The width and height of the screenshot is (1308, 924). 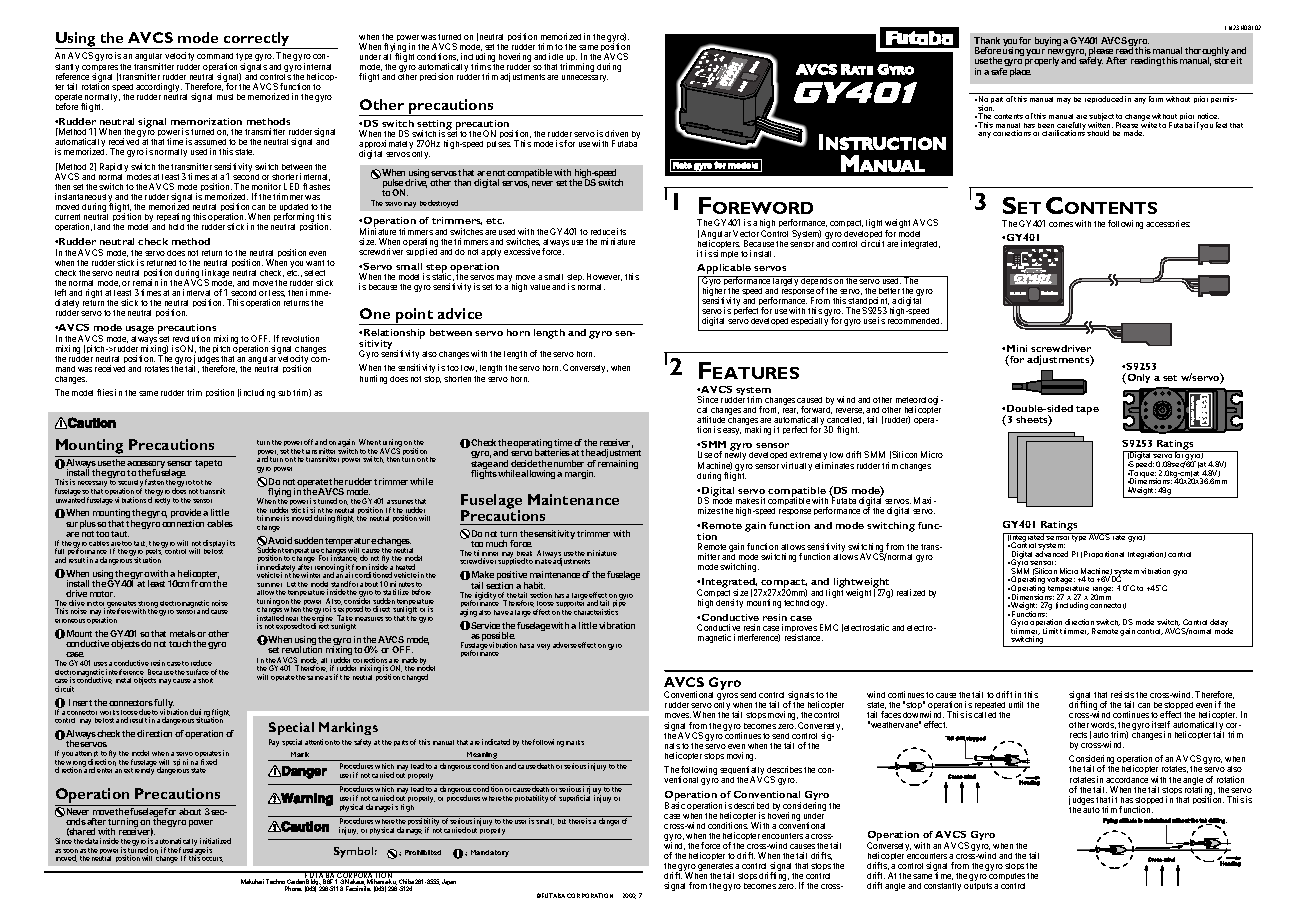 I want to click on computes, so click(x=1007, y=878).
